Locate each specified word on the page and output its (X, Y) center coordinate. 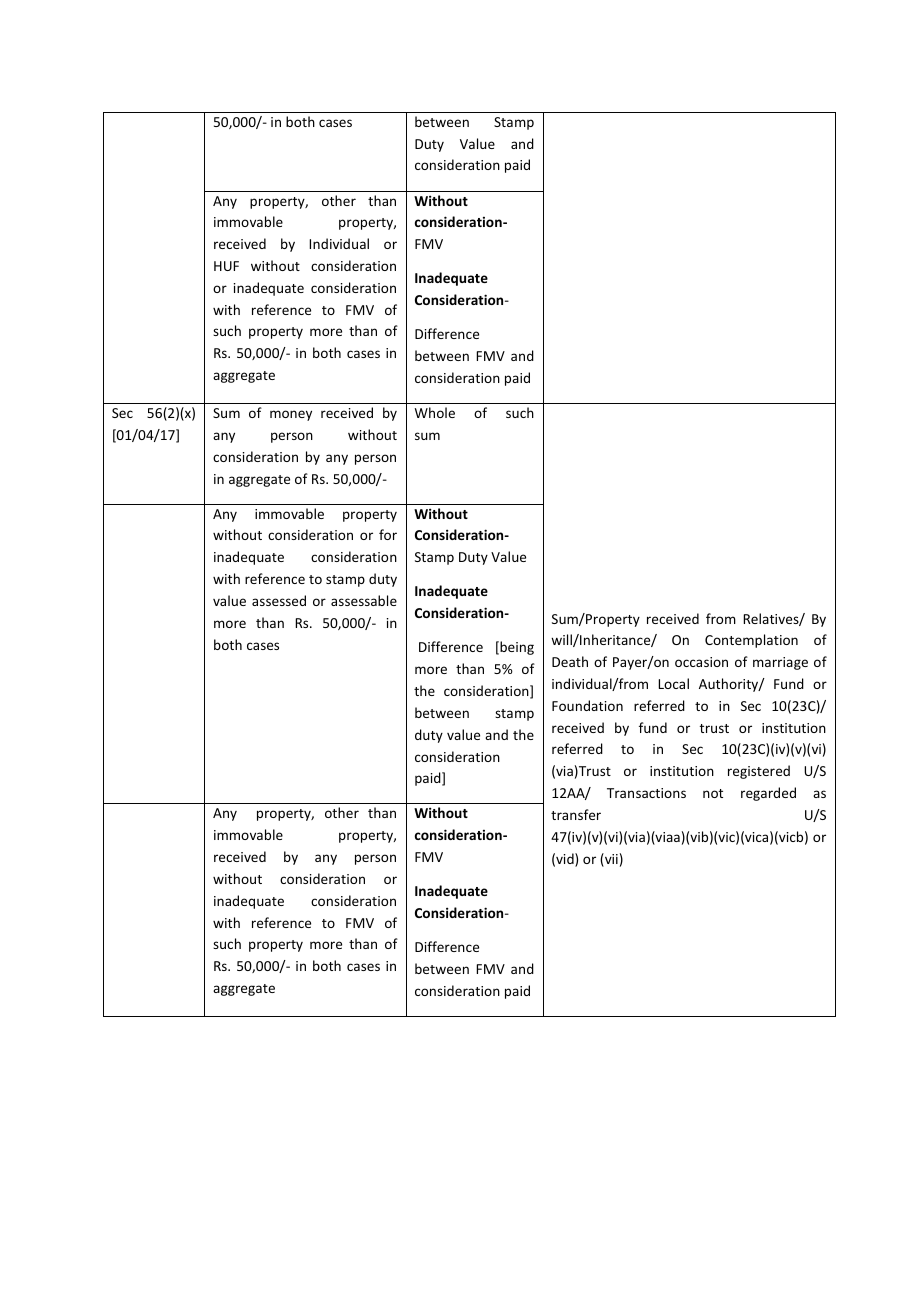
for (388, 534)
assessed (279, 600)
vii (610, 860)
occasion (701, 662)
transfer (576, 814)
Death (570, 661)
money (291, 415)
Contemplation (751, 641)
